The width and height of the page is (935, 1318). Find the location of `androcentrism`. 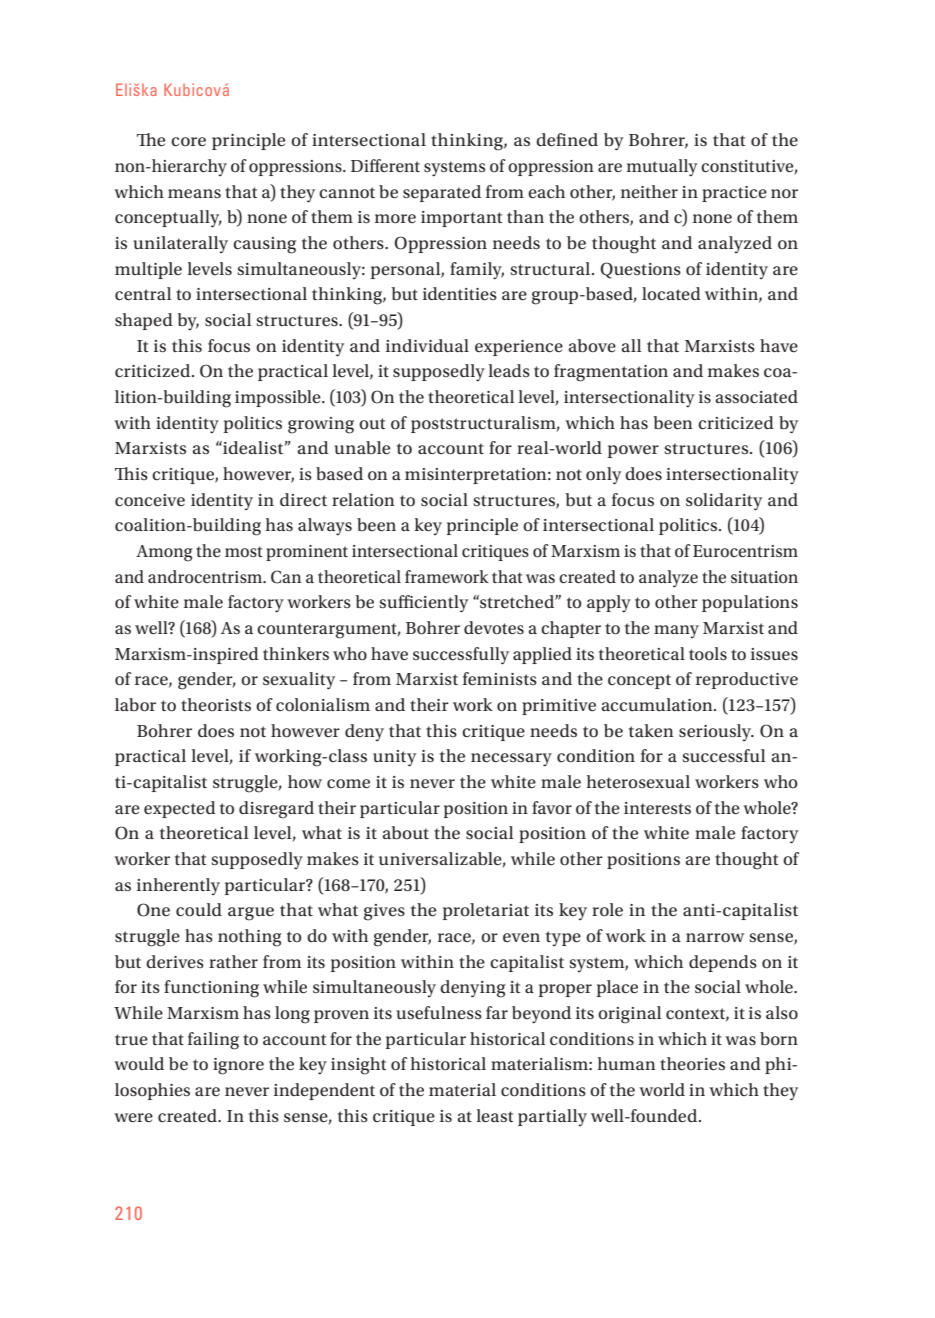

androcentrism is located at coordinates (206, 576).
